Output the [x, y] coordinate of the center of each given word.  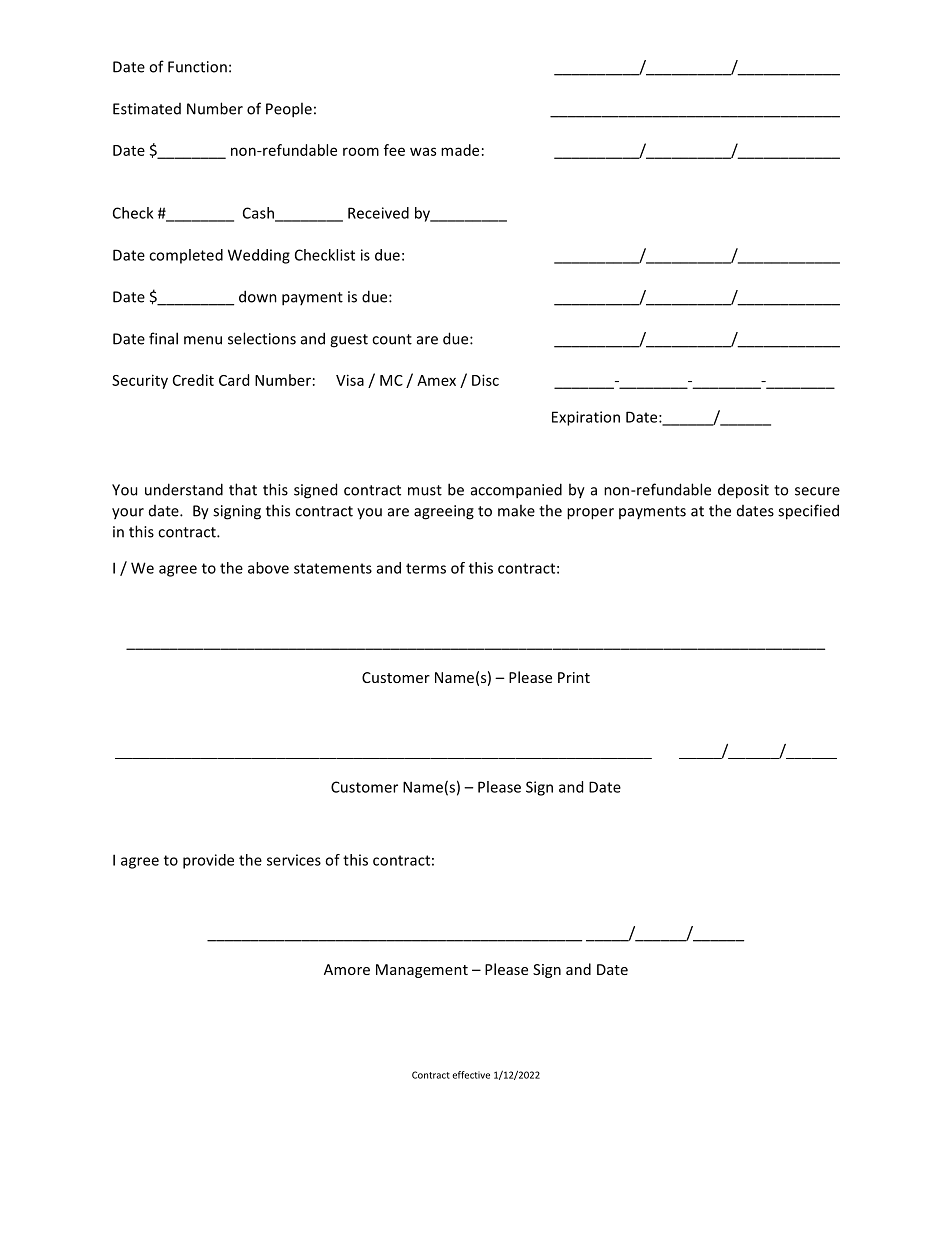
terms [426, 568]
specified [808, 512]
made [460, 150]
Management [422, 971]
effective [471, 1075]
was [423, 151]
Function [197, 67]
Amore [347, 969]
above [268, 568]
